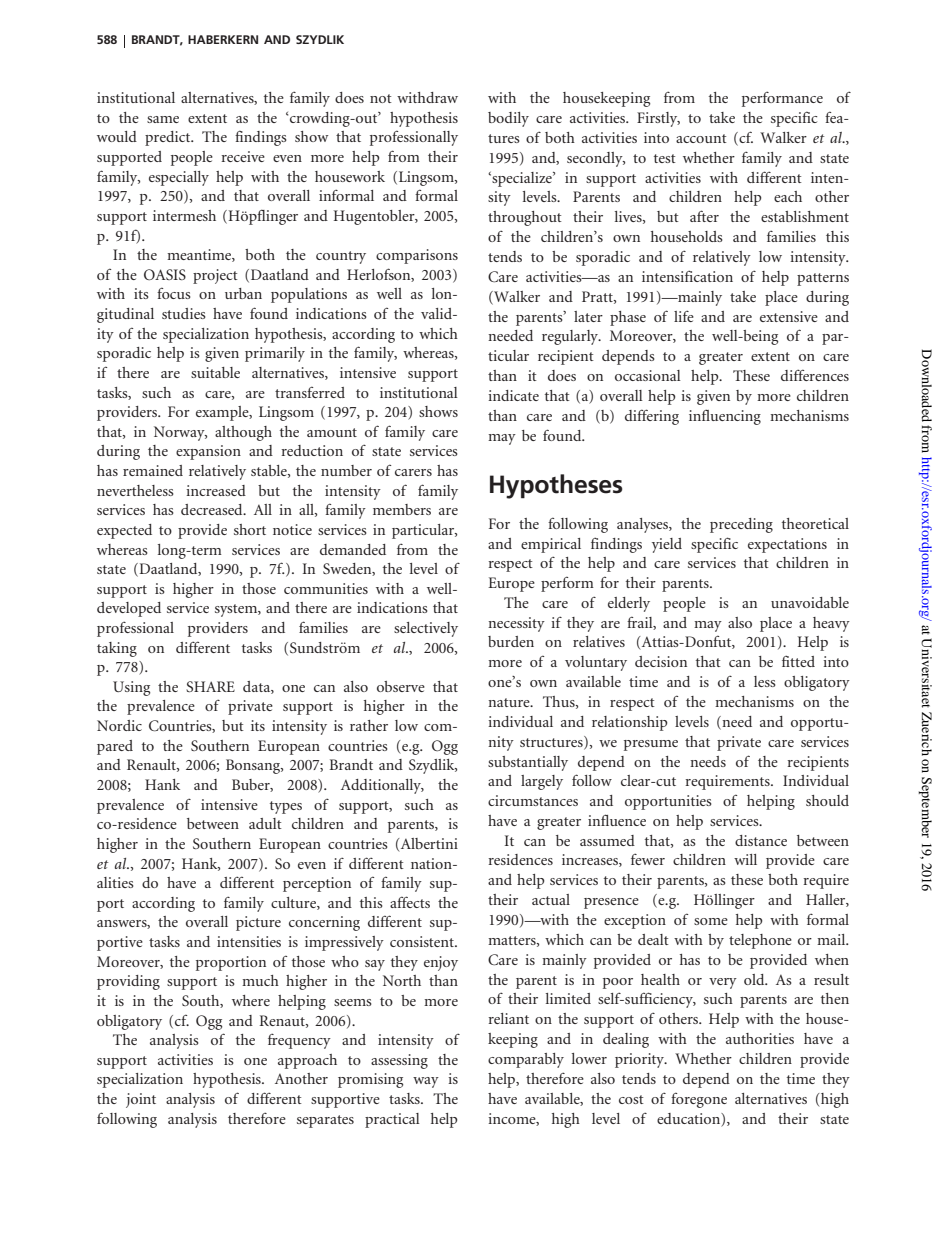  I want to click on members, so click(402, 509).
